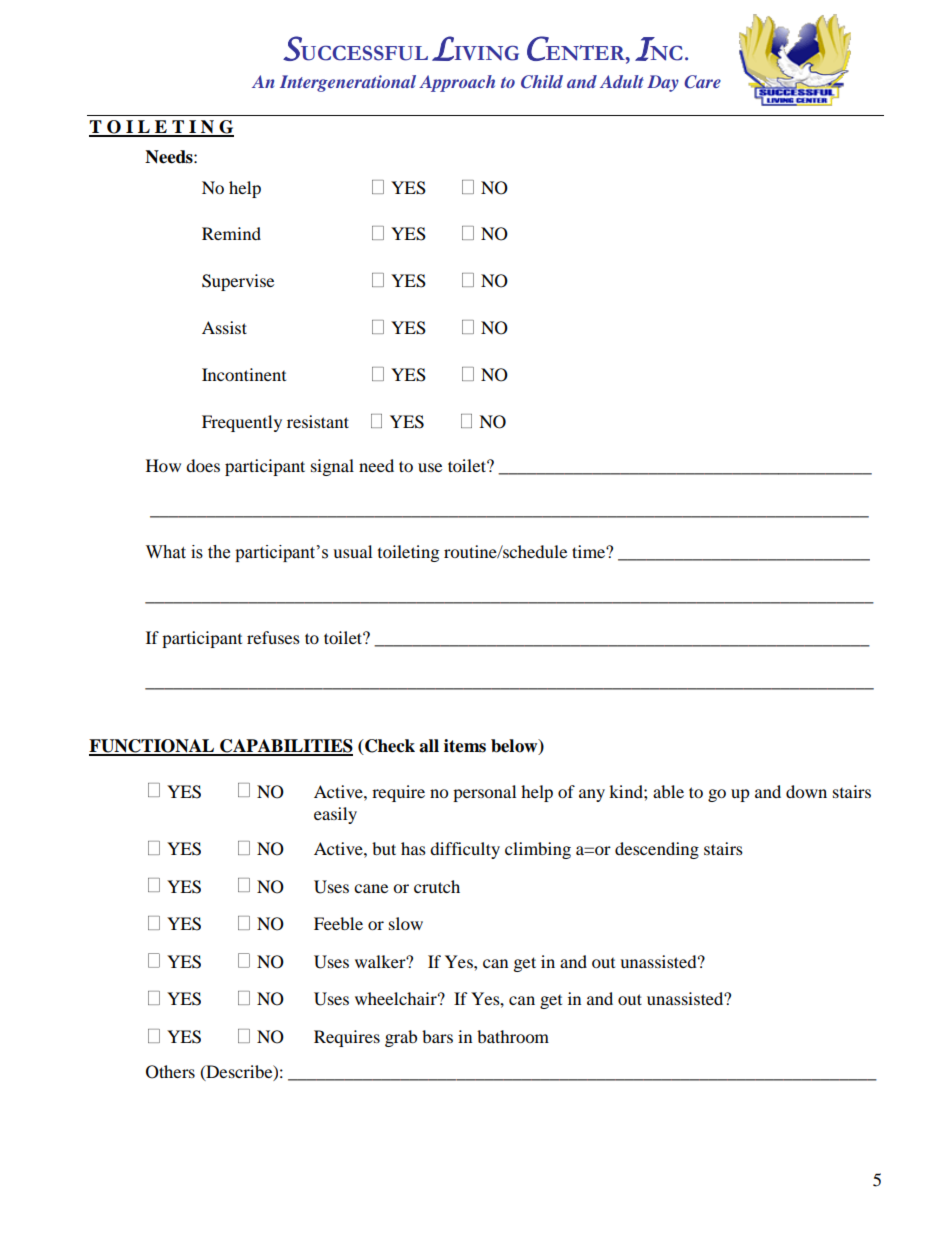 The height and width of the image is (1233, 952). What do you see at coordinates (457, 83) in the image?
I see `Approach` at bounding box center [457, 83].
